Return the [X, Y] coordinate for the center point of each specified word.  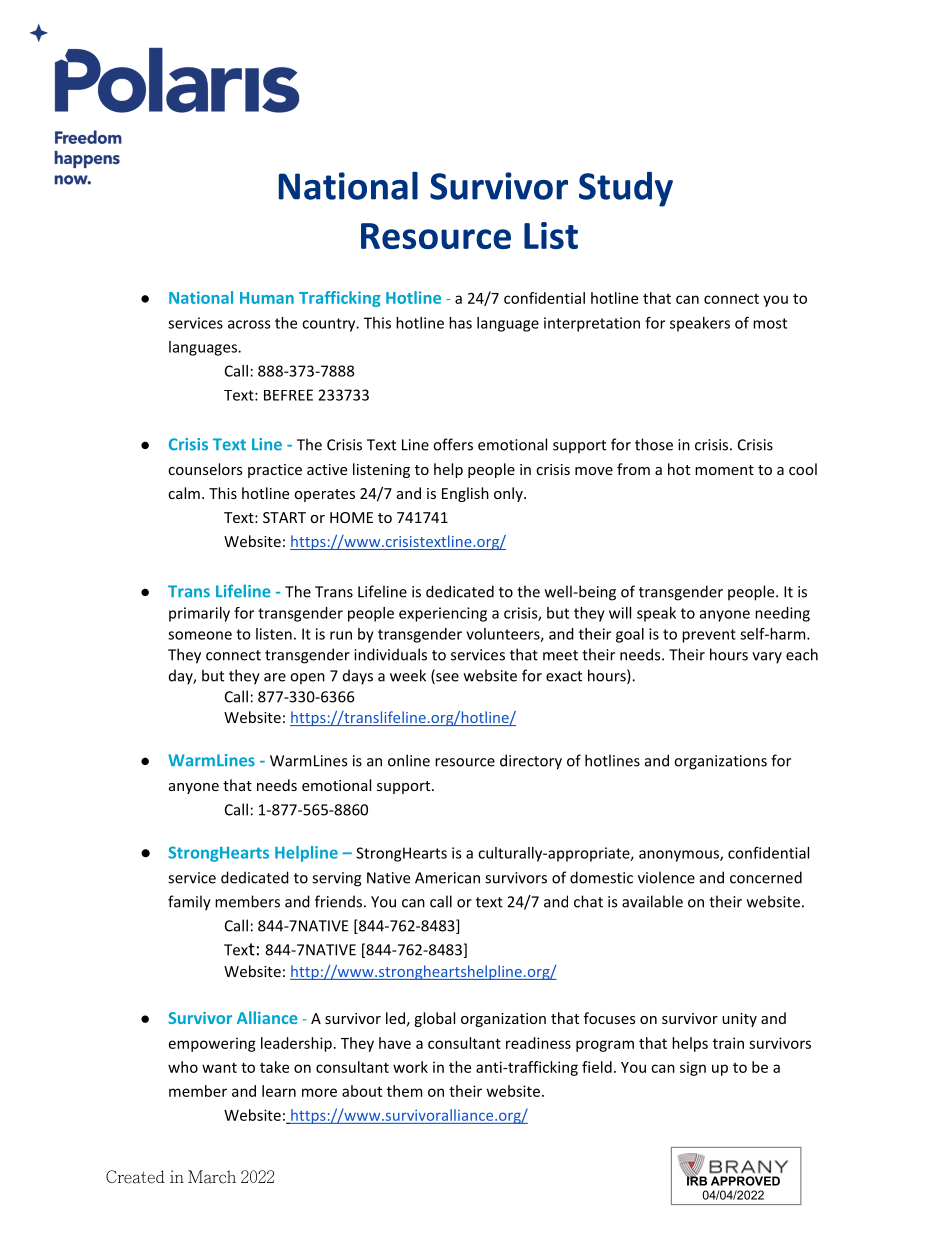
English [465, 494]
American [447, 878]
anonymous [680, 856]
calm [184, 493]
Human [267, 298]
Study [626, 189]
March [212, 1177]
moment [724, 470]
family [189, 903]
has [460, 323]
